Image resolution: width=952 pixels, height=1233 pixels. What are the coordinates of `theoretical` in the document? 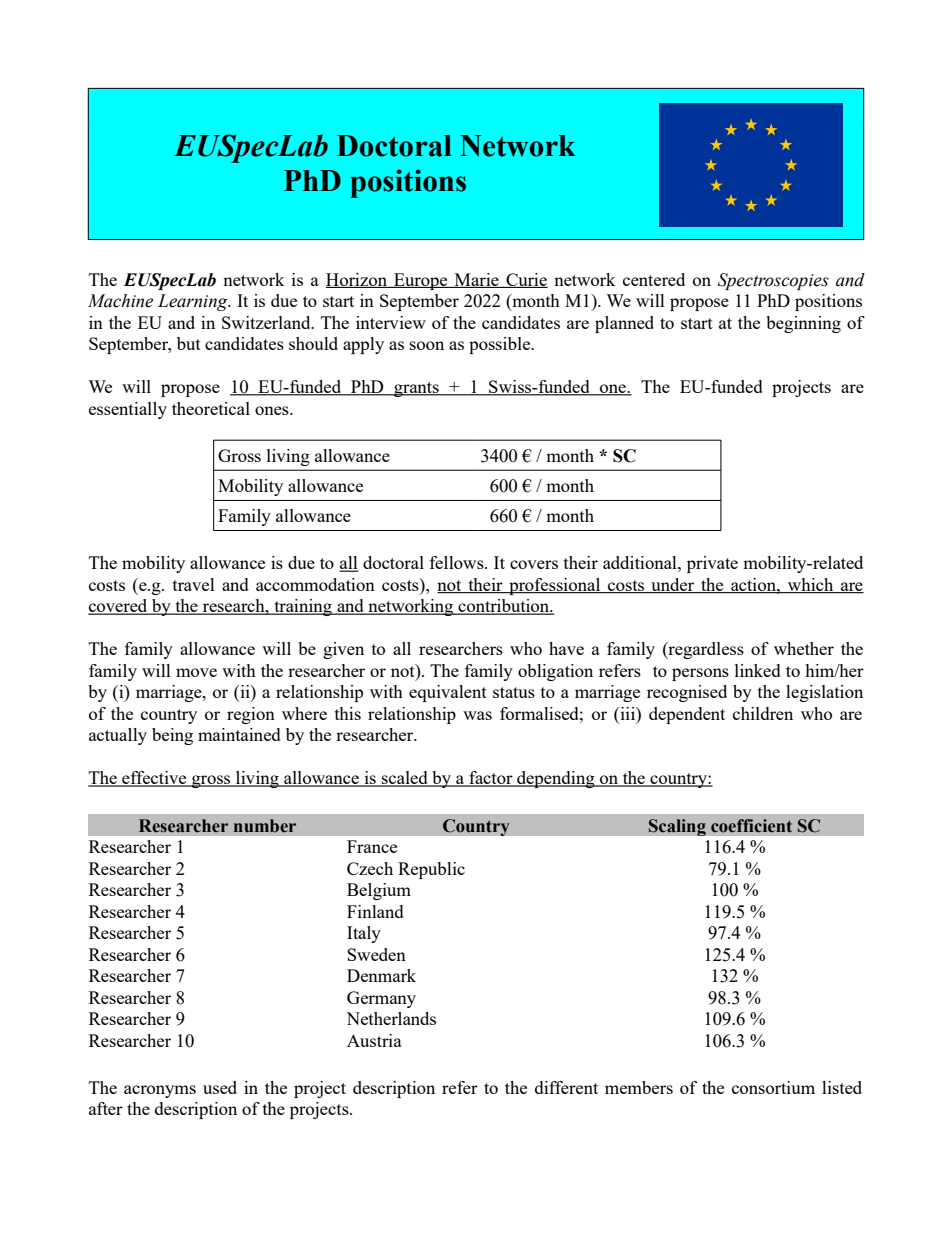 It's located at (211, 408).
